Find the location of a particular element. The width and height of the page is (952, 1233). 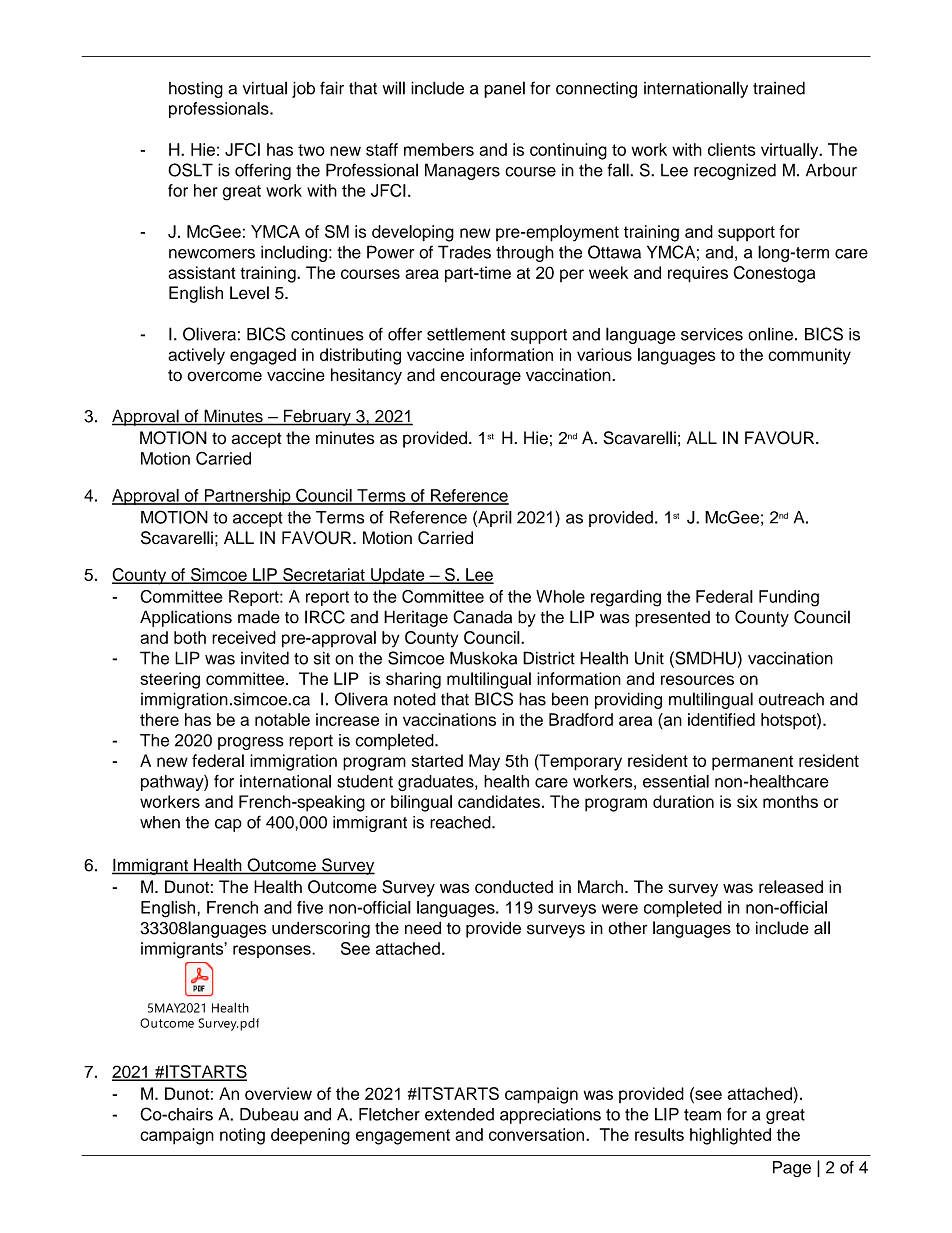

panel is located at coordinates (504, 89).
